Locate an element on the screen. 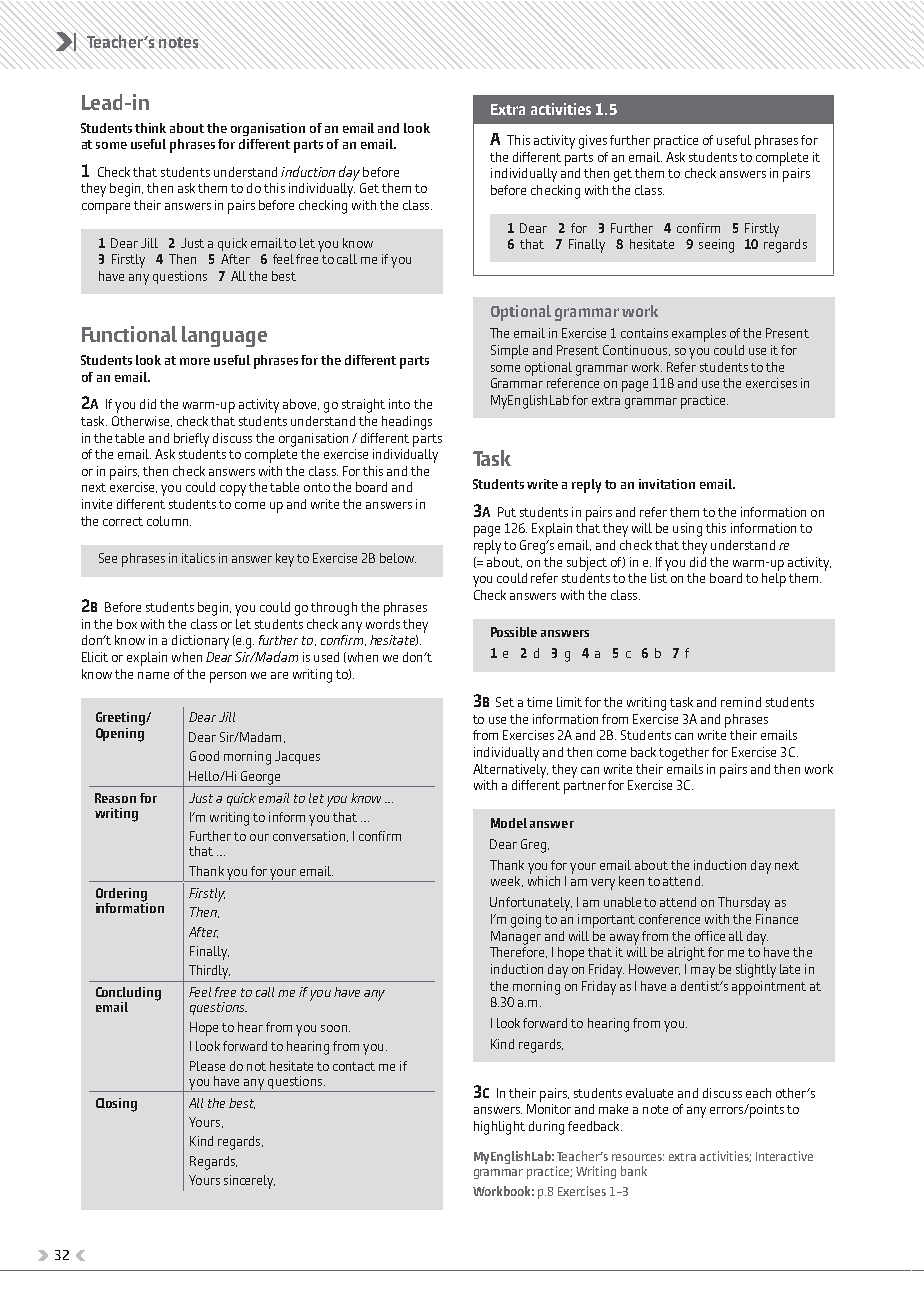 The image size is (924, 1293). gives is located at coordinates (593, 142).
